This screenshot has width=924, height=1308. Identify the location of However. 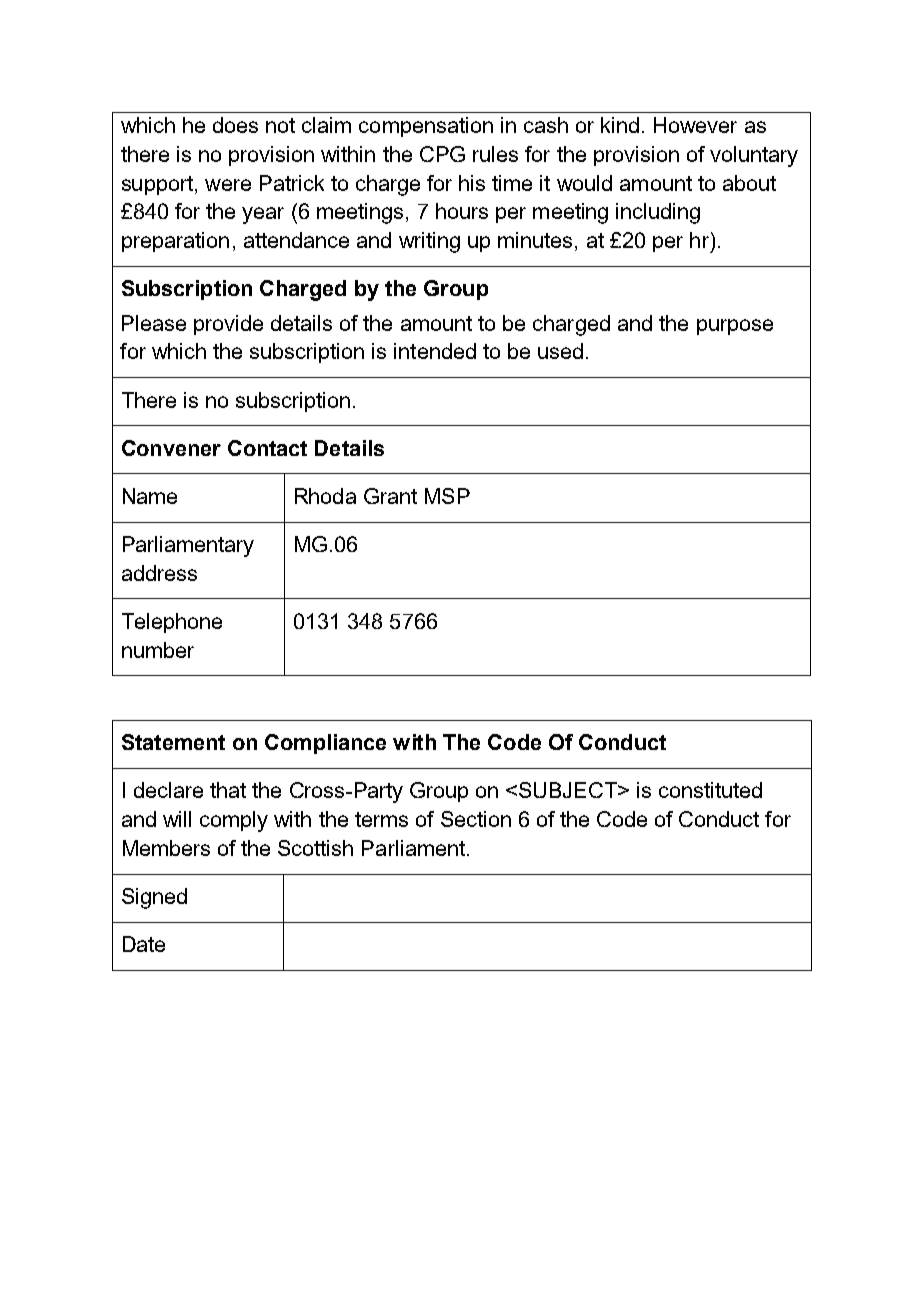
(695, 125).
